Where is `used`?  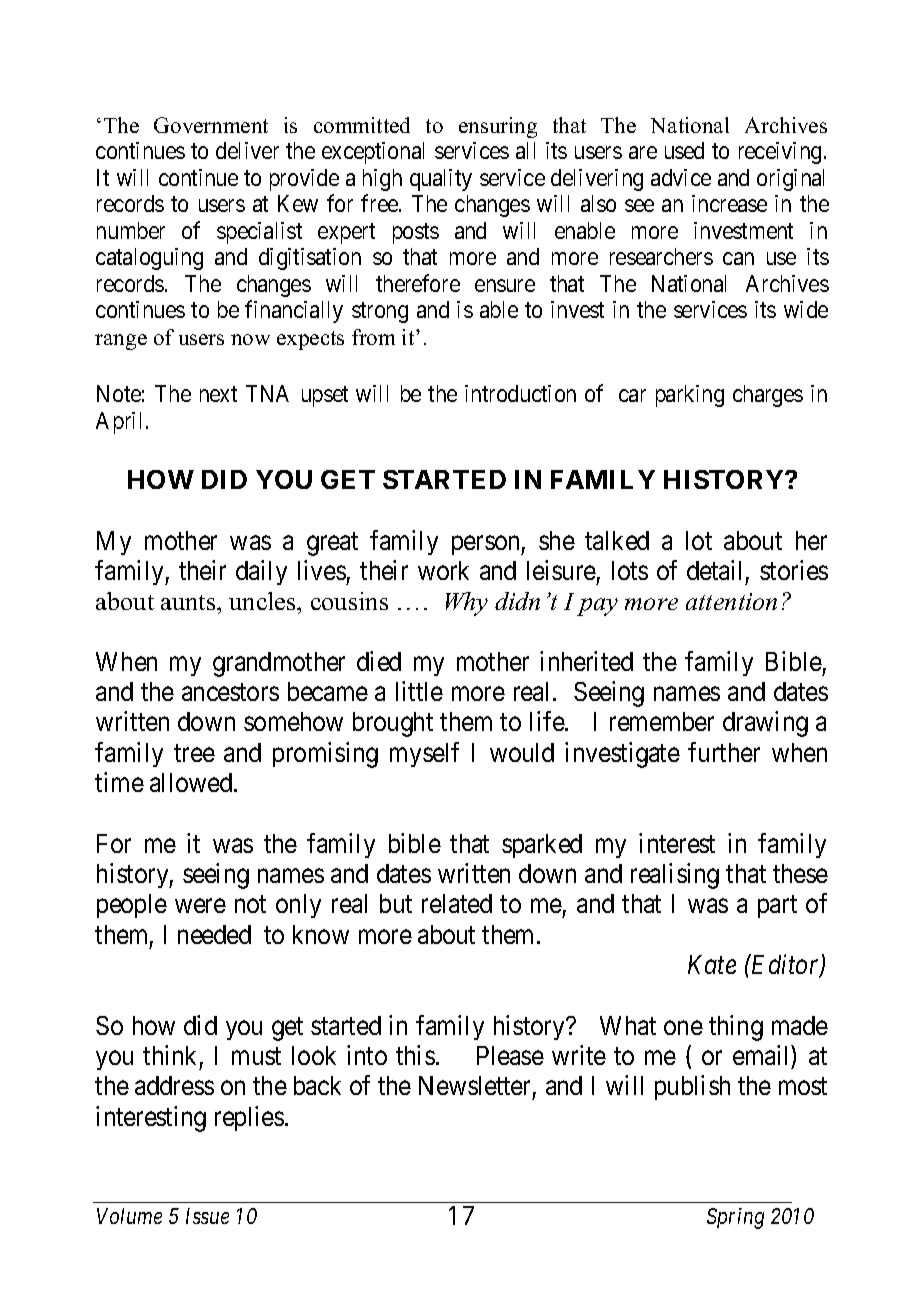
used is located at coordinates (684, 150).
